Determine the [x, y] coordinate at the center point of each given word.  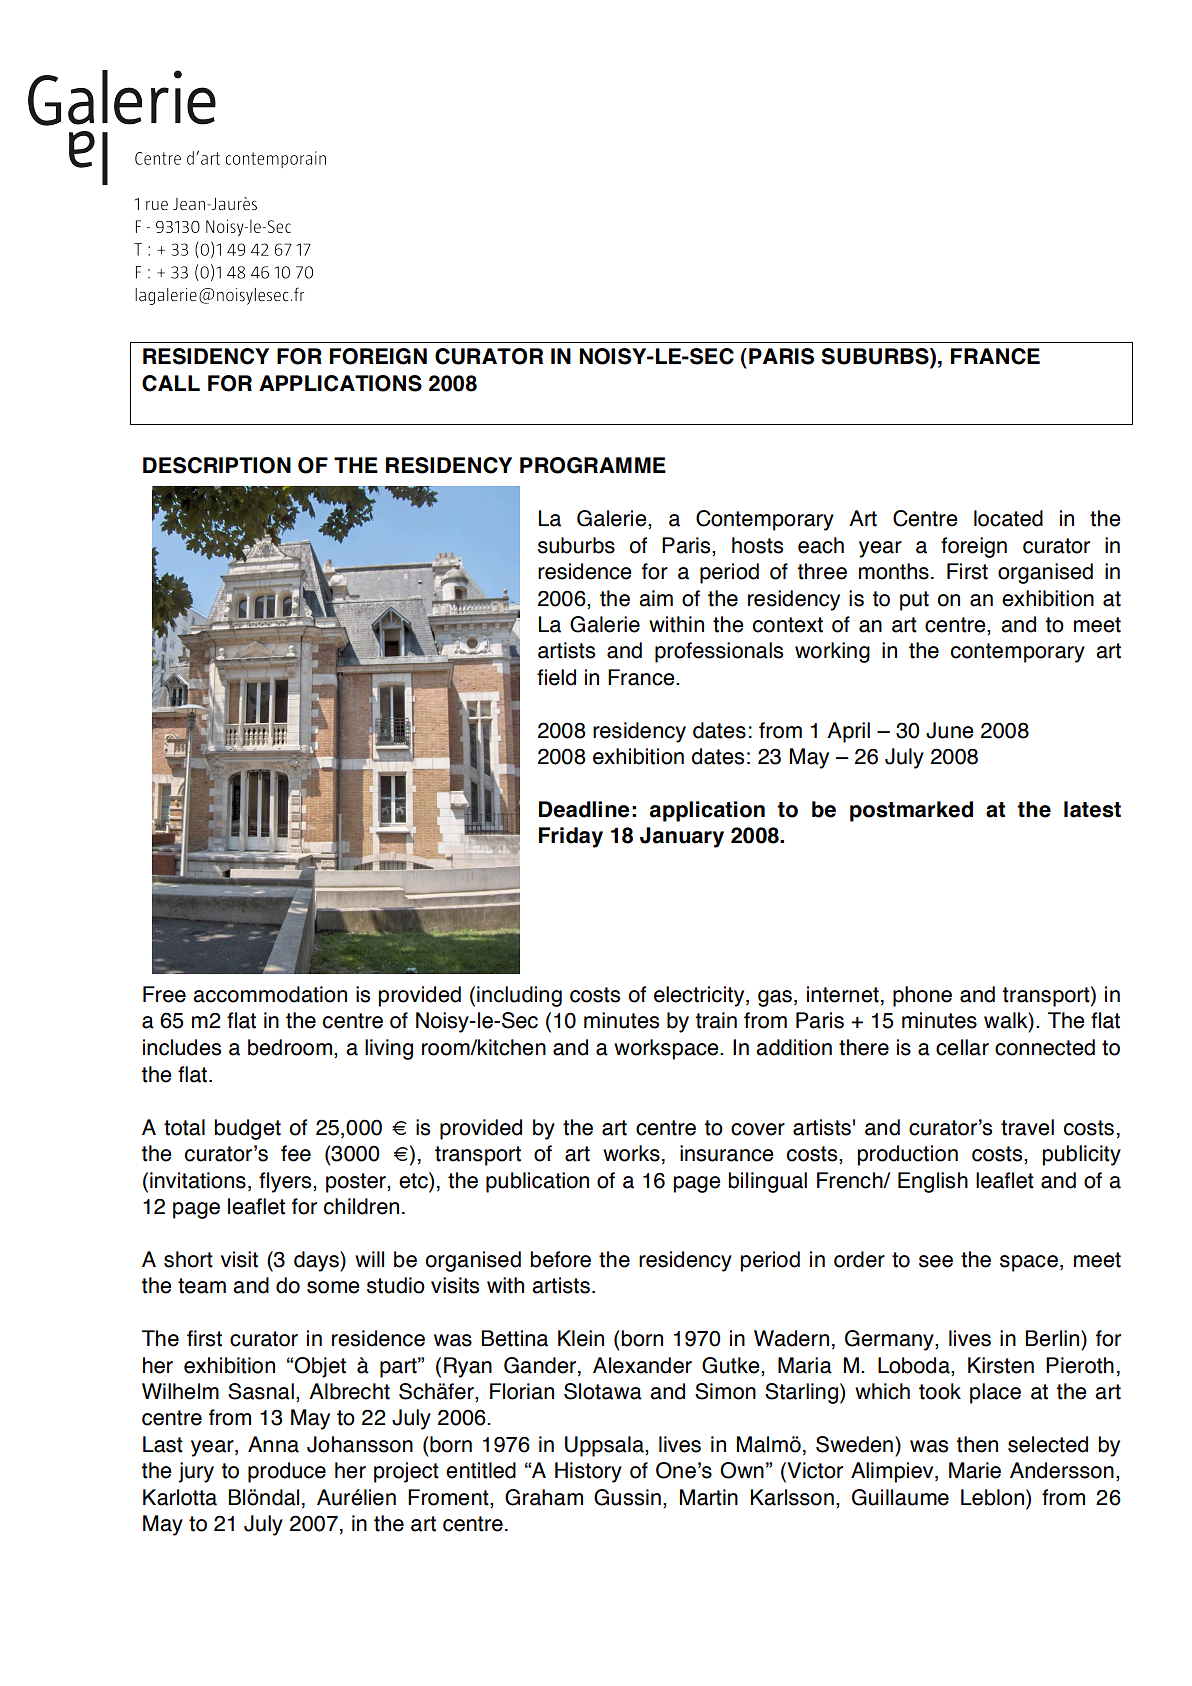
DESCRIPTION [217, 465]
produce [287, 1472]
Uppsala [605, 1446]
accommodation [270, 994]
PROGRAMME [593, 465]
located [1008, 518]
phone [922, 996]
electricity [700, 996]
